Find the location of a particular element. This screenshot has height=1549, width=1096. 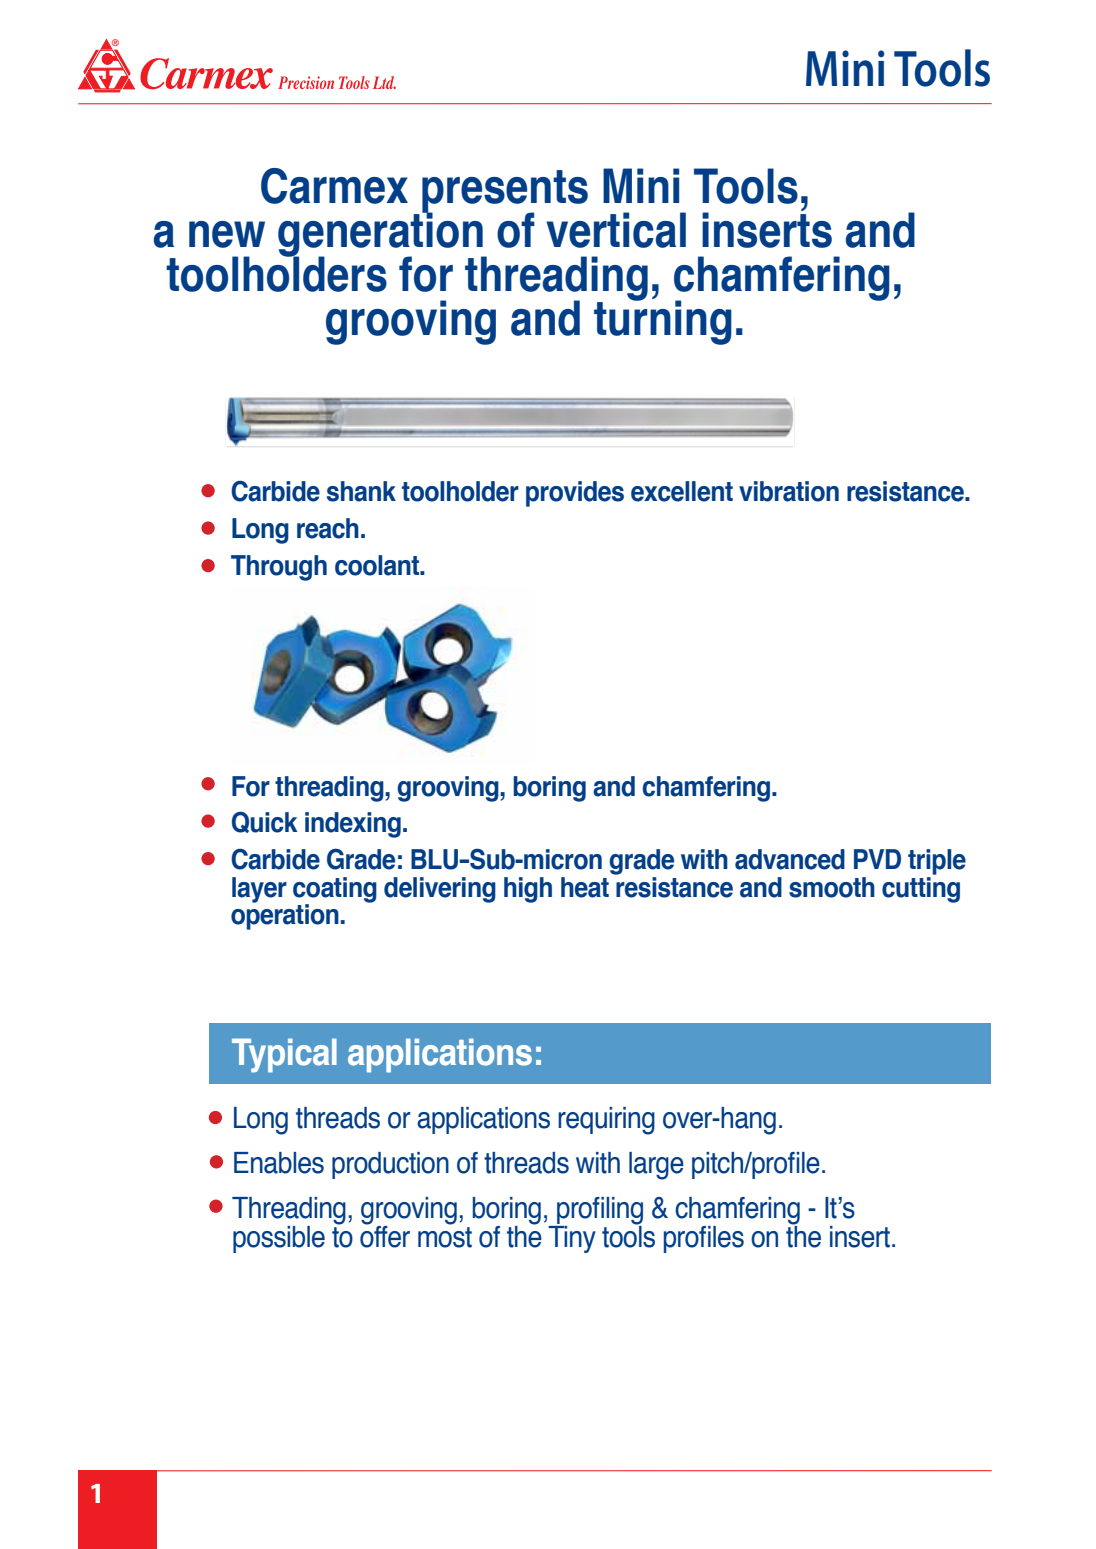

coating is located at coordinates (335, 891).
